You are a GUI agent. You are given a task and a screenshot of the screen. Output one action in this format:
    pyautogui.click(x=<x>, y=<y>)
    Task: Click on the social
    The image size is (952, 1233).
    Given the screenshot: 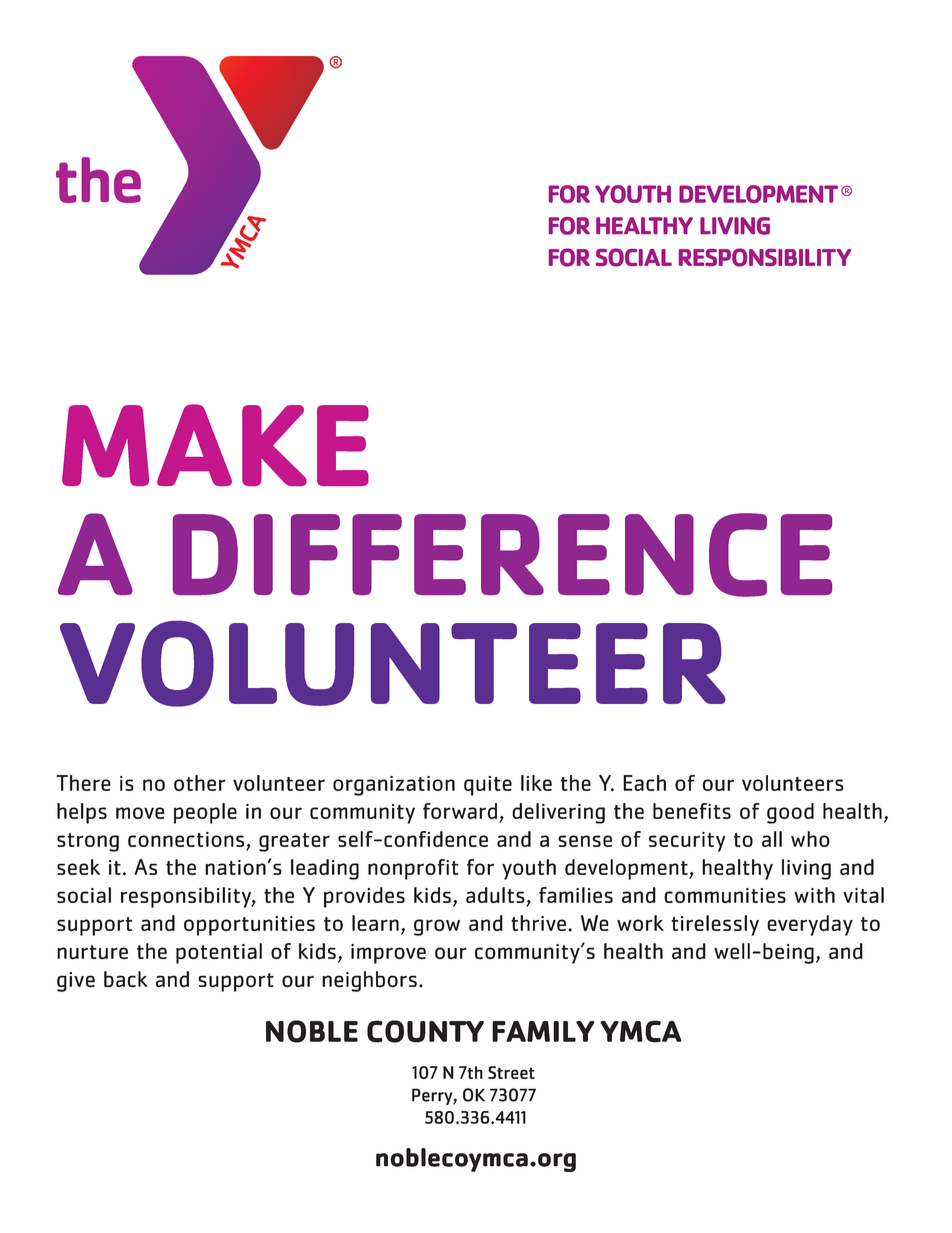 What is the action you would take?
    pyautogui.click(x=84, y=895)
